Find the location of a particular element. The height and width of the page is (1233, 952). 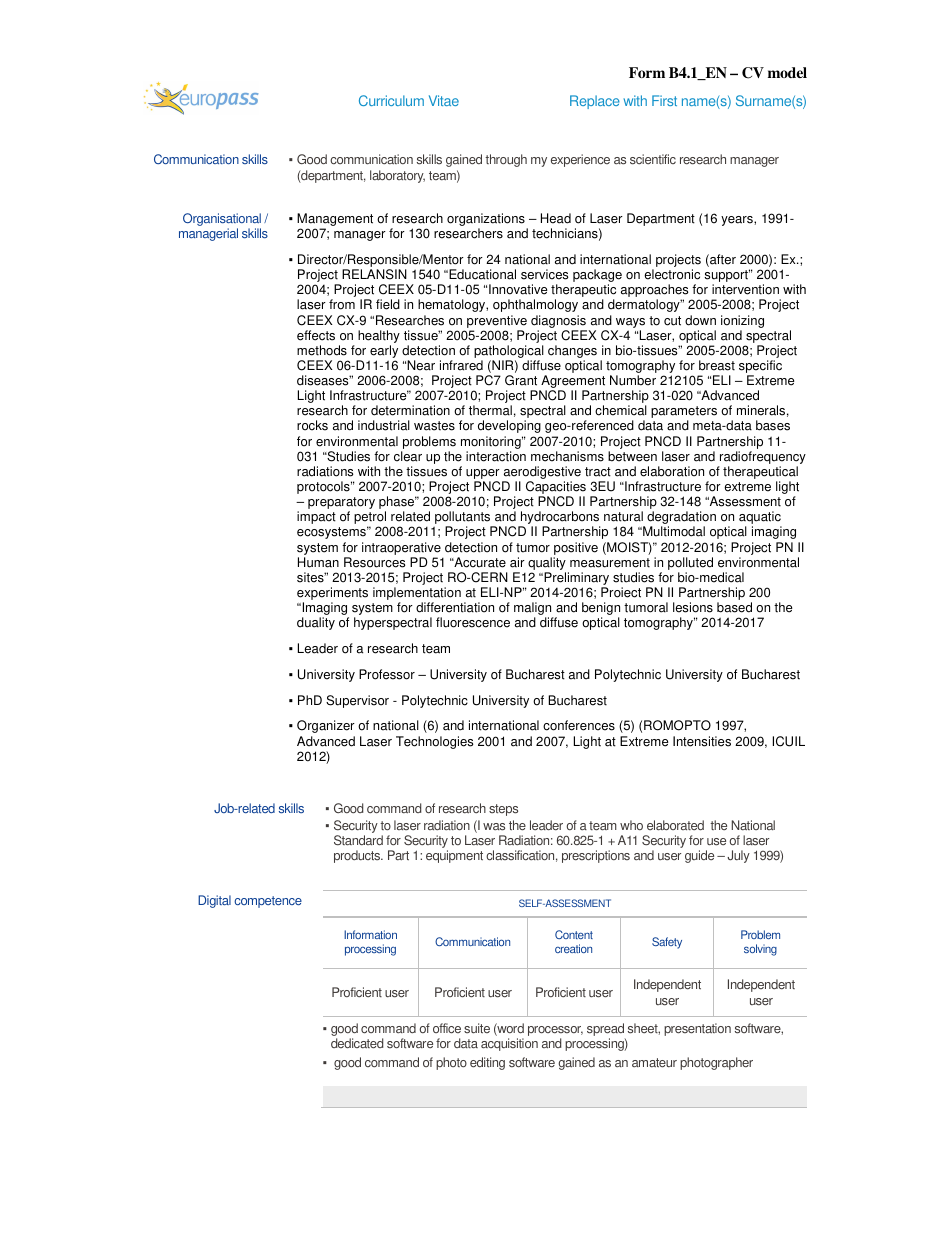

Standard is located at coordinates (358, 840).
